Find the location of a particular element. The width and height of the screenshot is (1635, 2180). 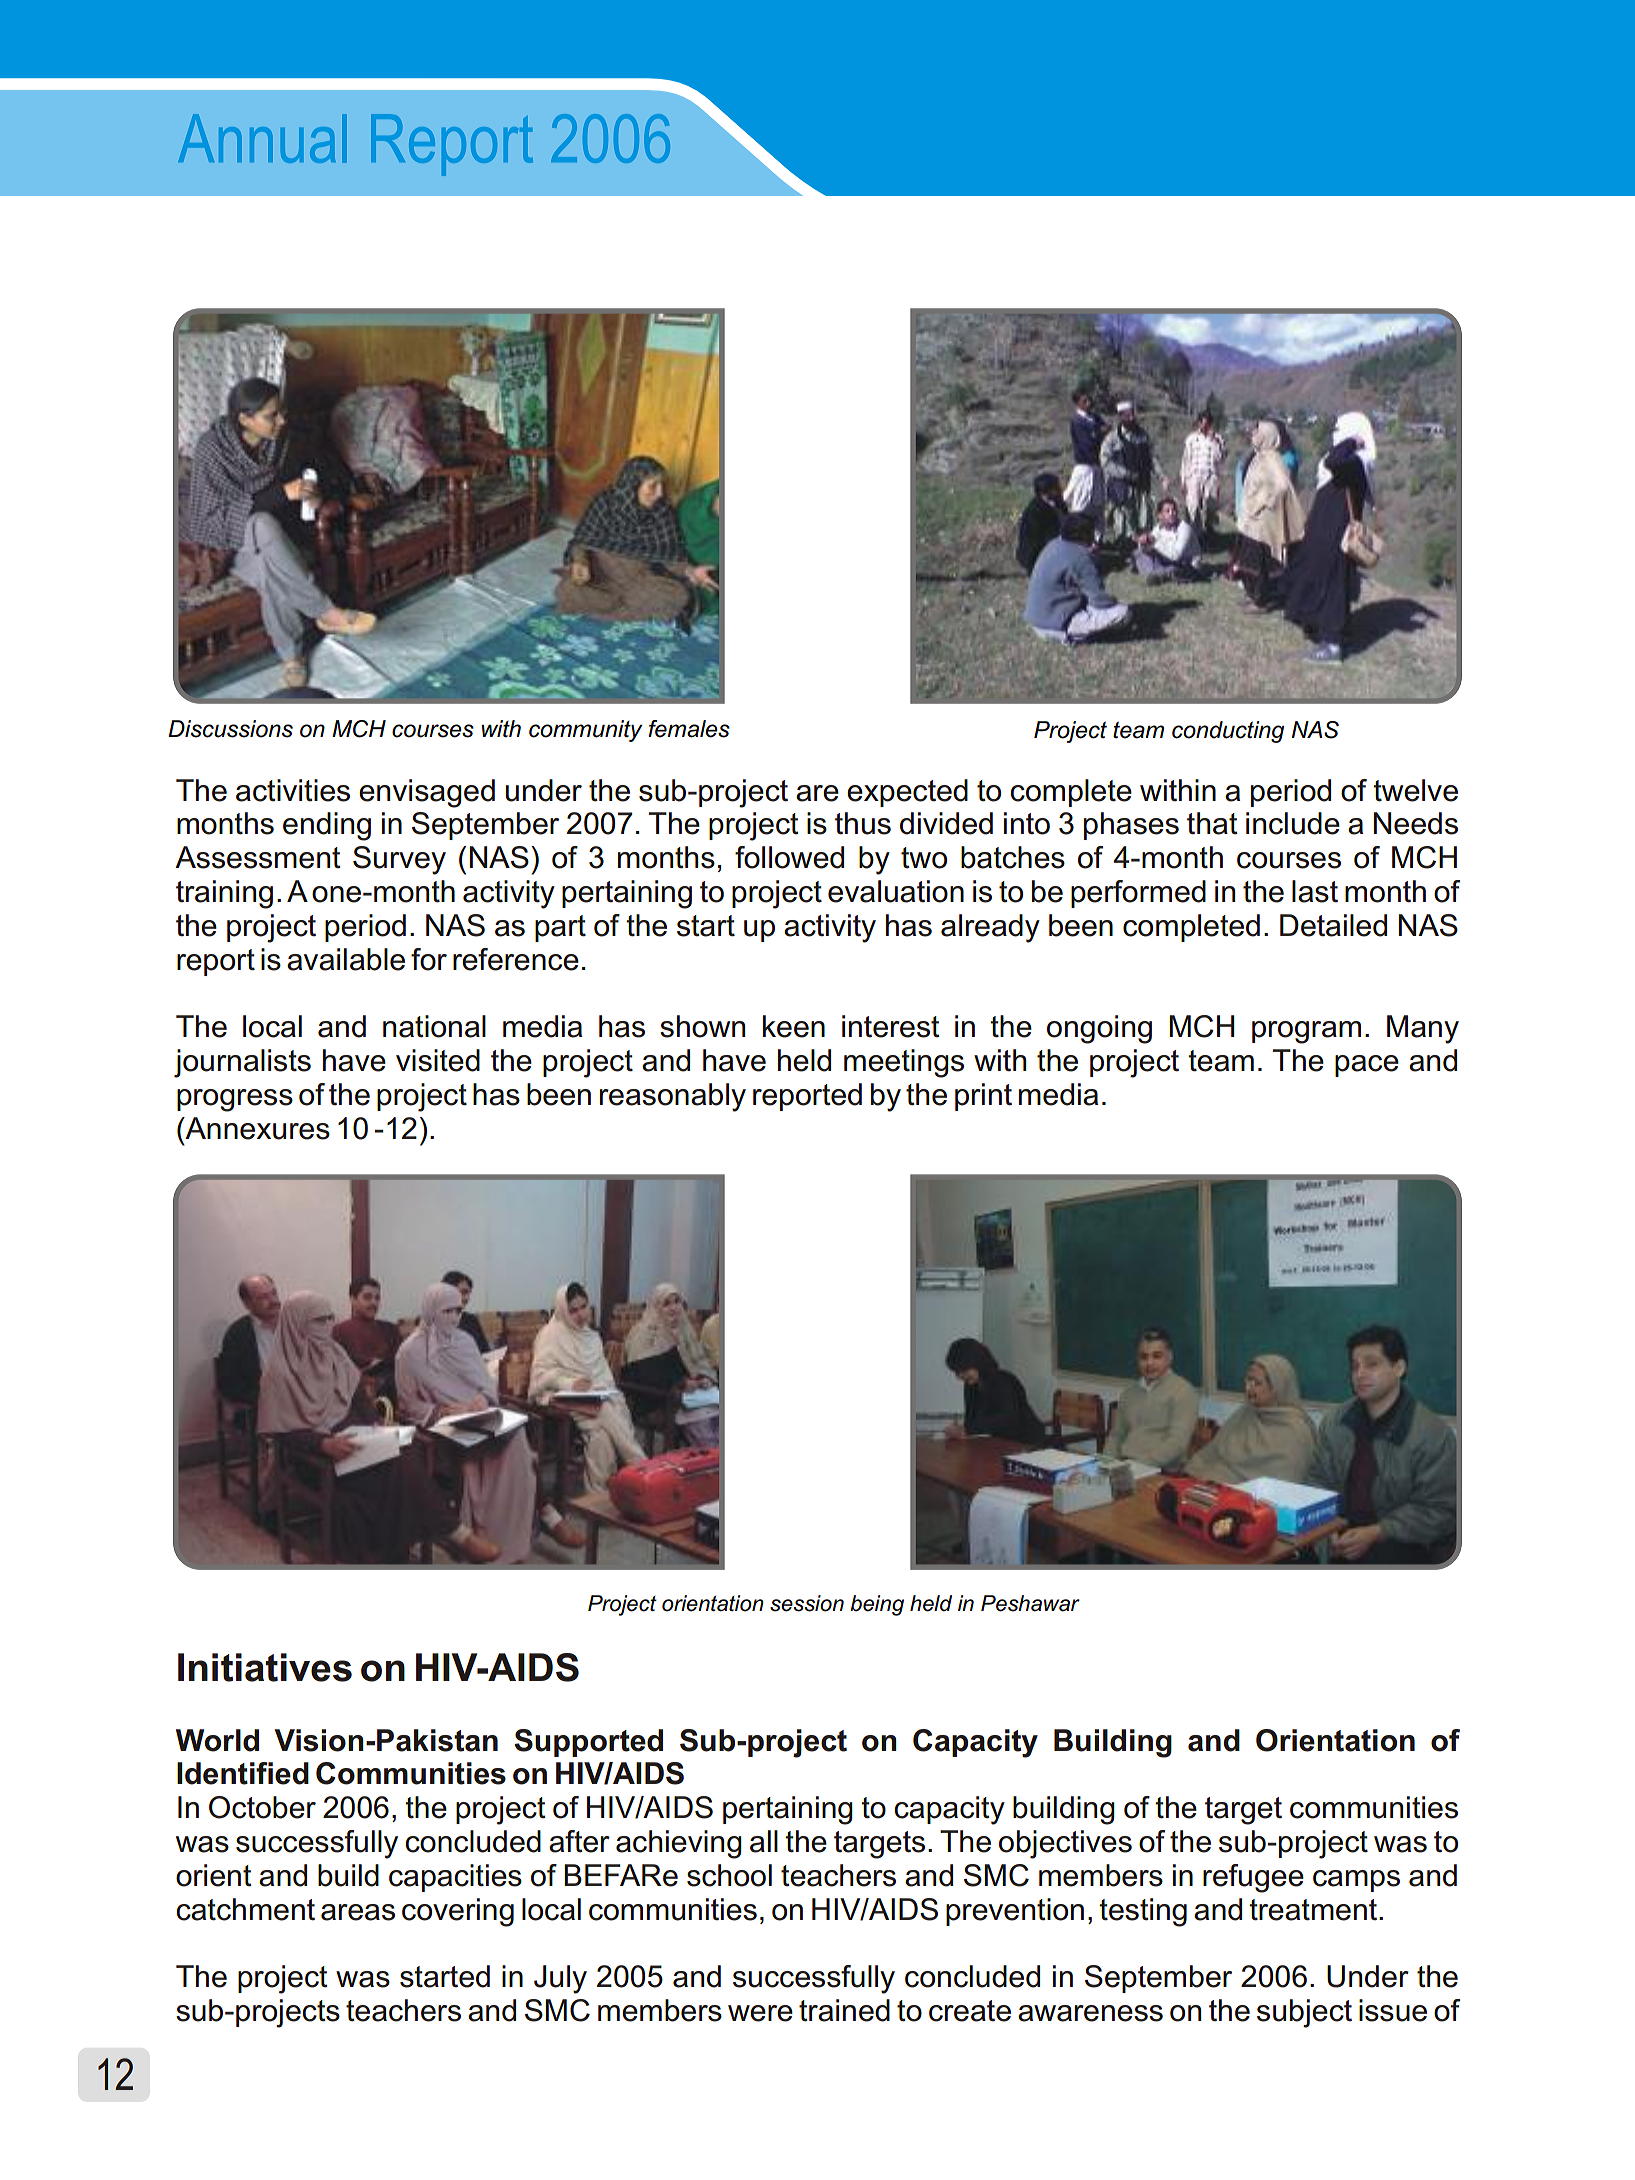

areas is located at coordinates (358, 1912).
